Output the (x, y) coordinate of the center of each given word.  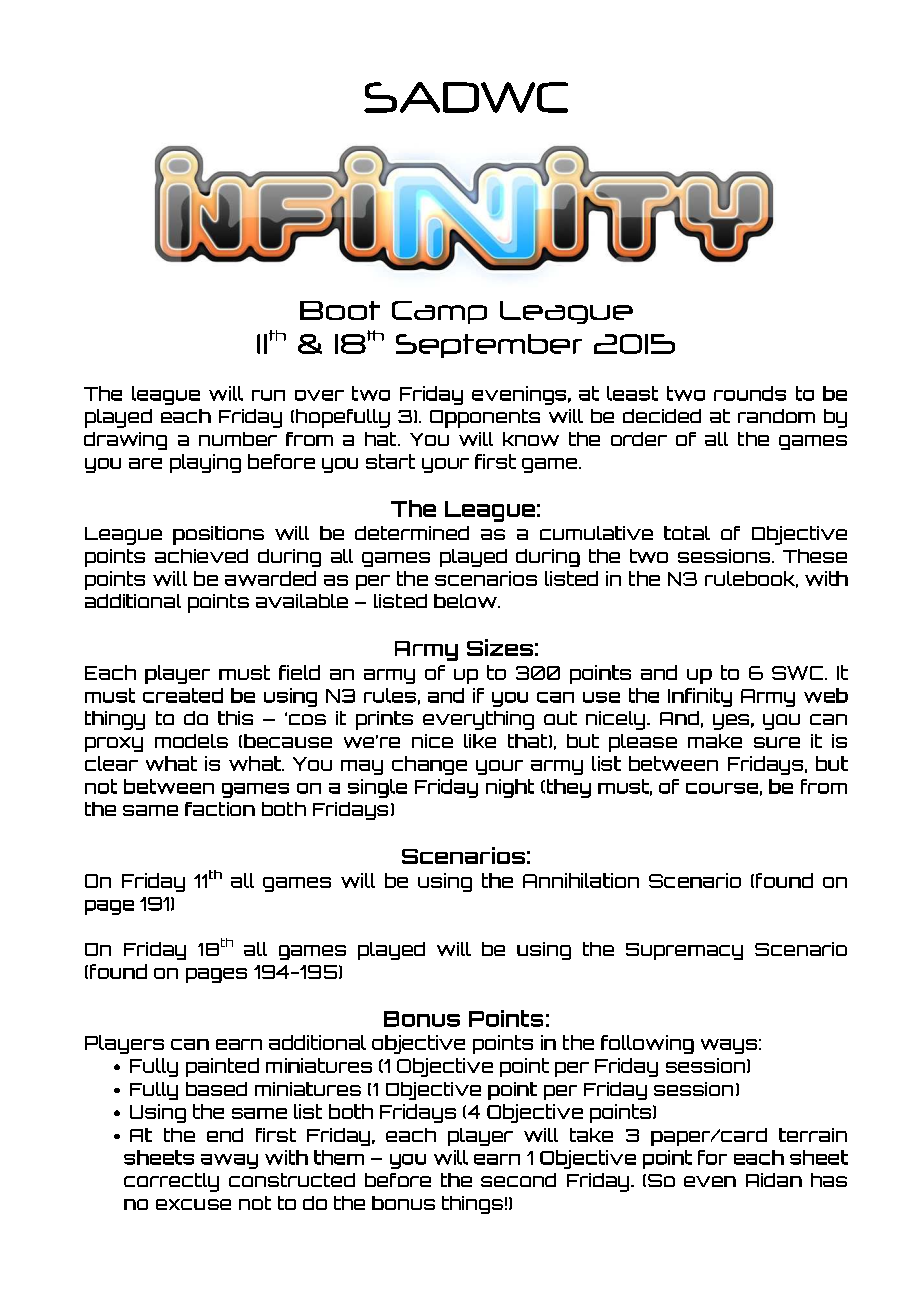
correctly (171, 1182)
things (472, 1205)
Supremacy (684, 951)
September (489, 346)
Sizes (500, 647)
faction (220, 809)
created (183, 695)
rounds (750, 393)
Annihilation (581, 880)
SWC (799, 673)
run (268, 395)
